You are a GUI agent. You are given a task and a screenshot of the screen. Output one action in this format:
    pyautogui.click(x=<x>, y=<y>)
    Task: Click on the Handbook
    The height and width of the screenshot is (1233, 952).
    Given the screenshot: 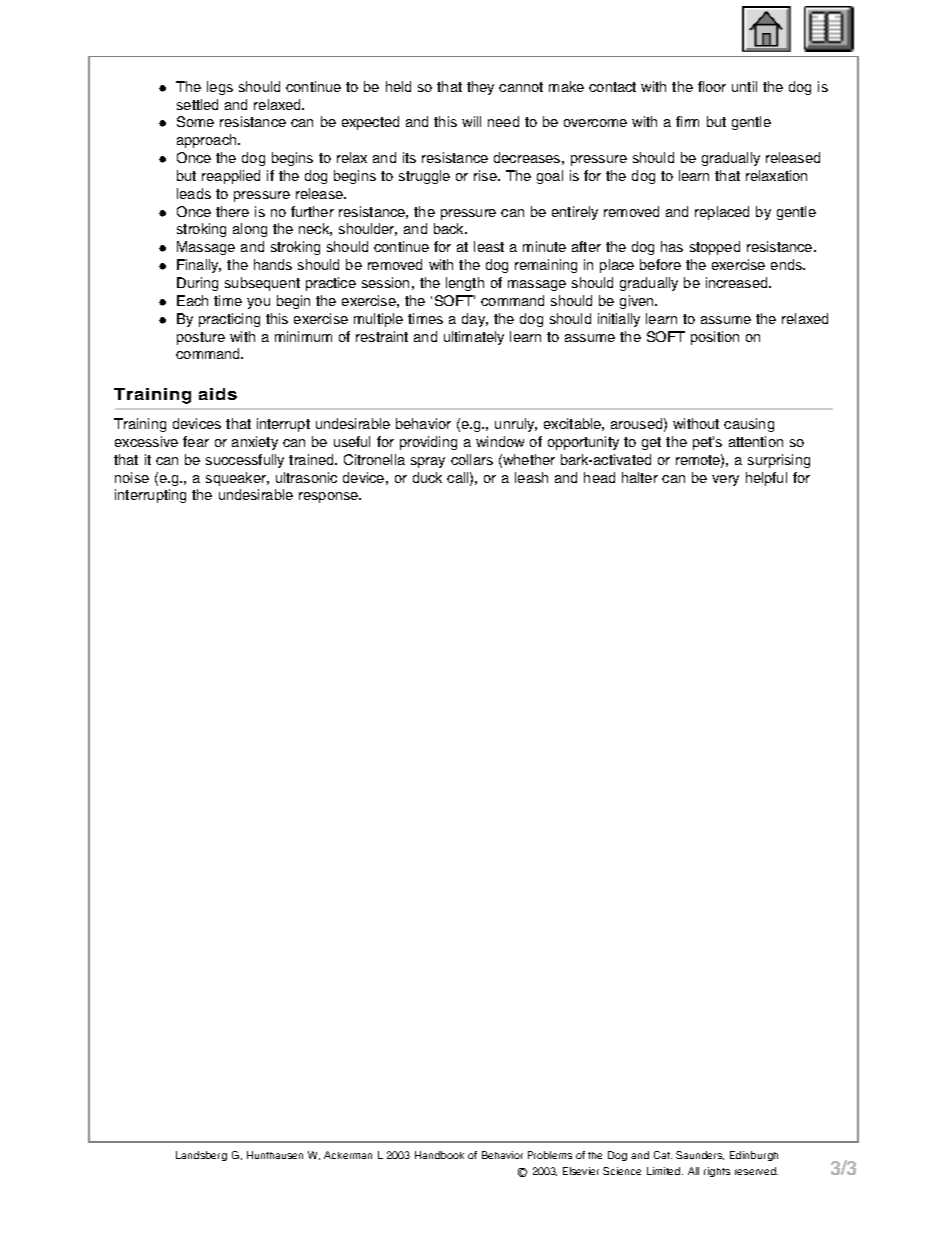 What is the action you would take?
    pyautogui.click(x=439, y=1155)
